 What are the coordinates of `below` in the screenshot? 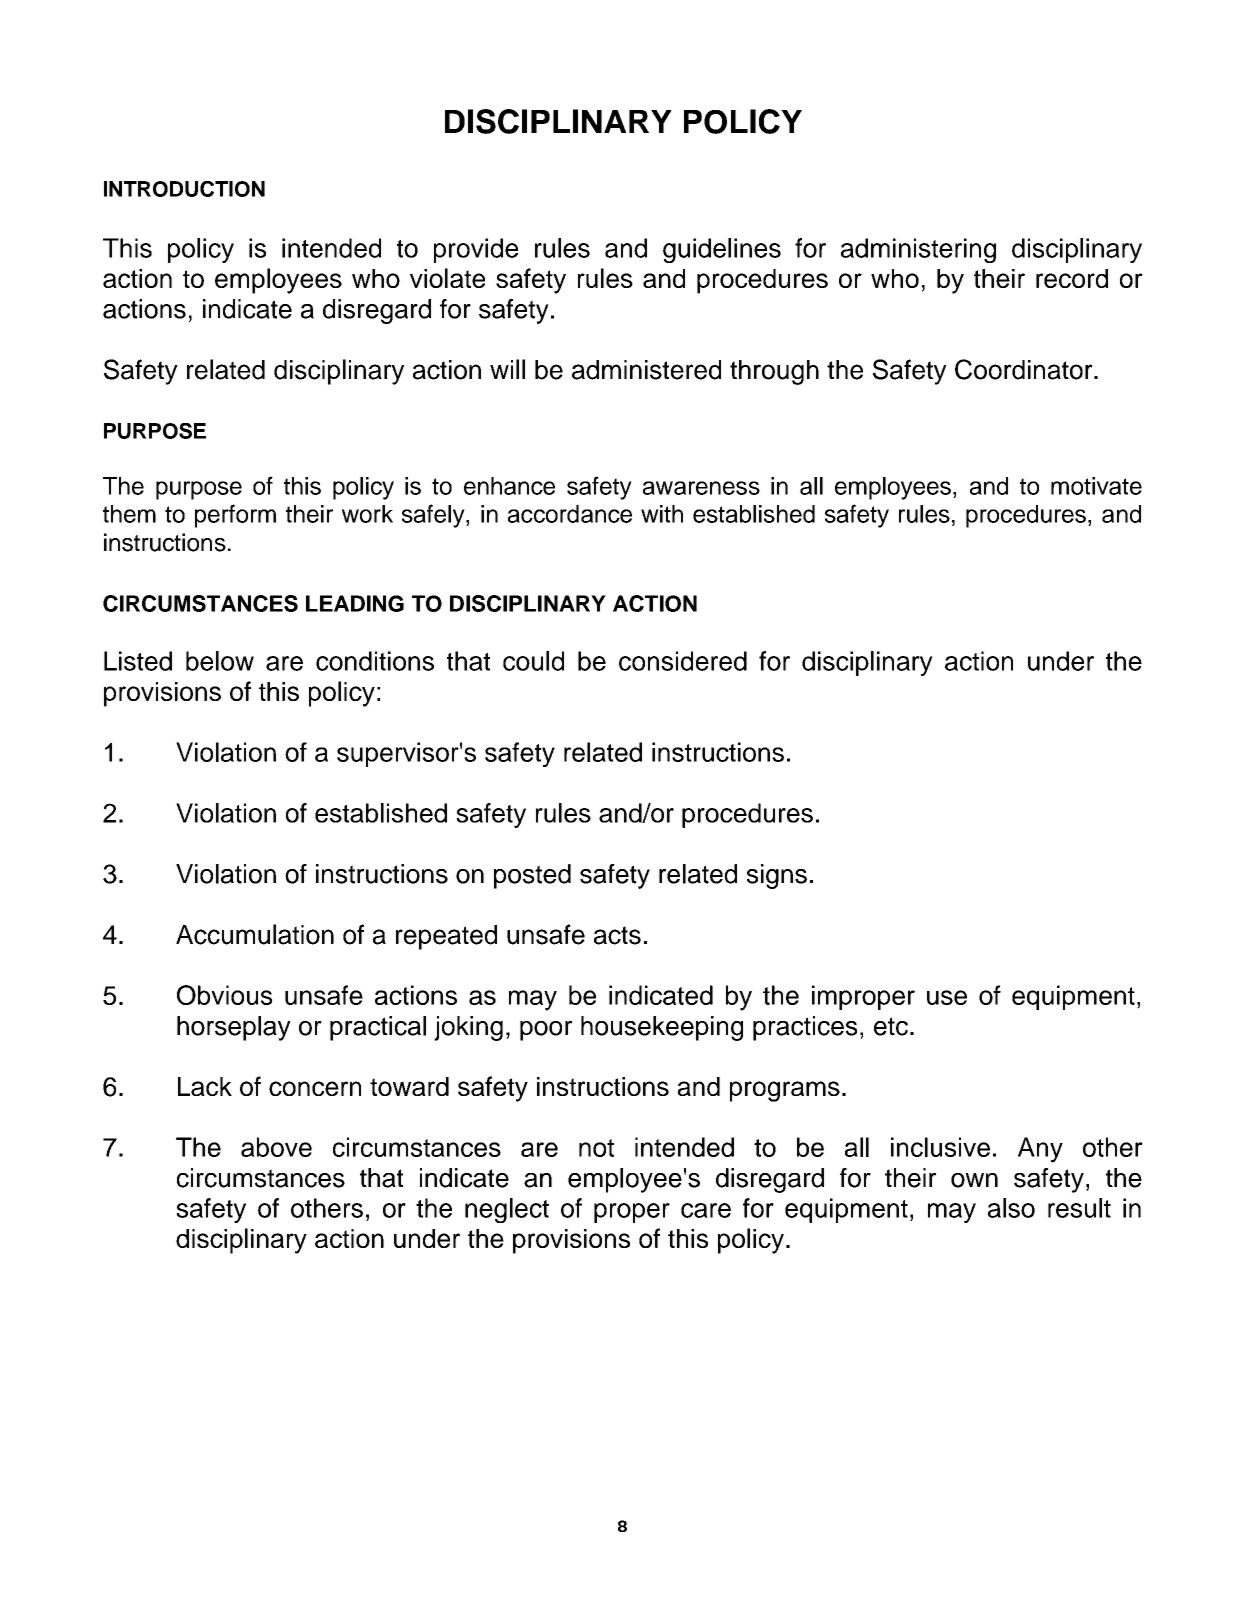 It's located at (220, 661).
